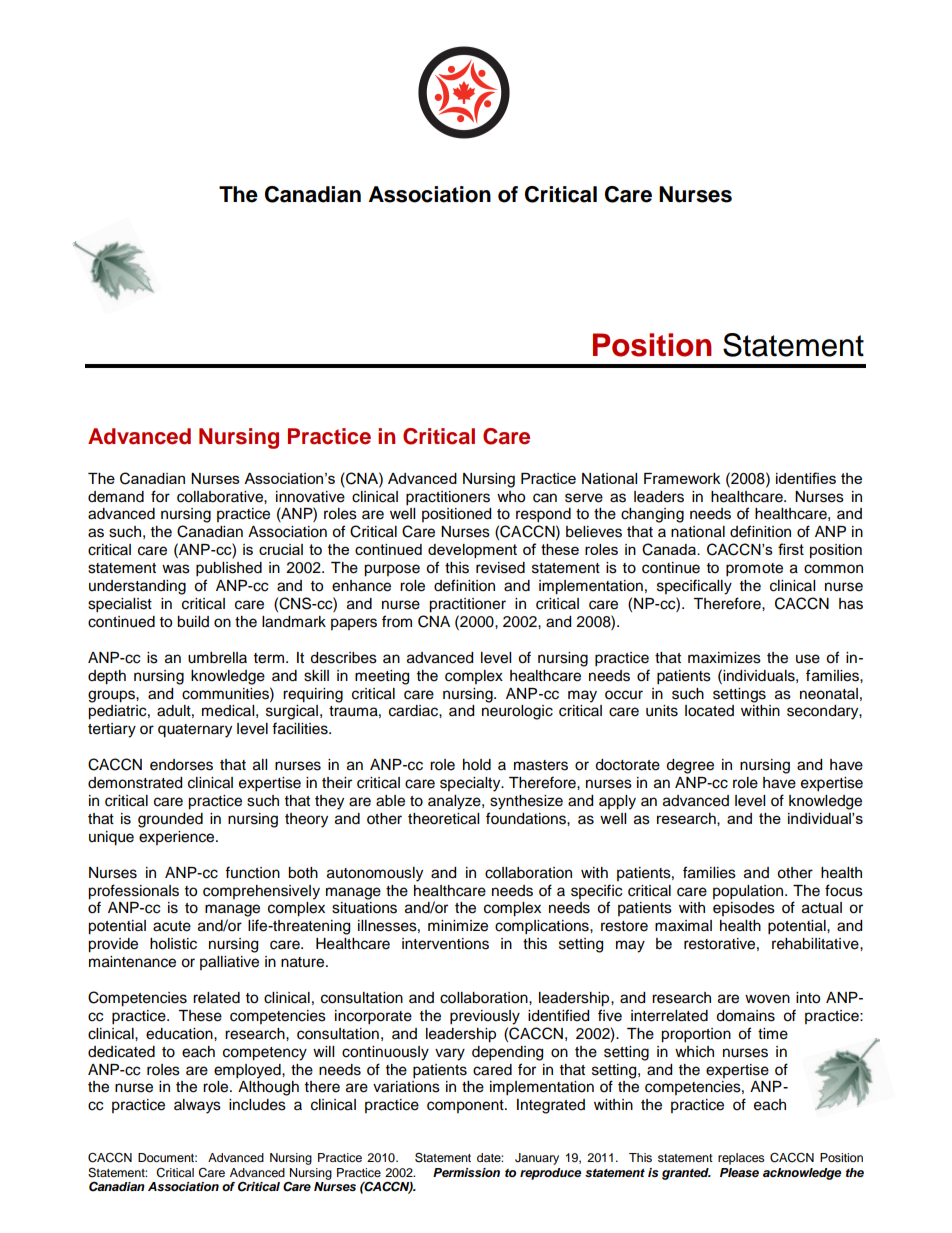  Describe the element at coordinates (195, 731) in the screenshot. I see `quaternary` at that location.
